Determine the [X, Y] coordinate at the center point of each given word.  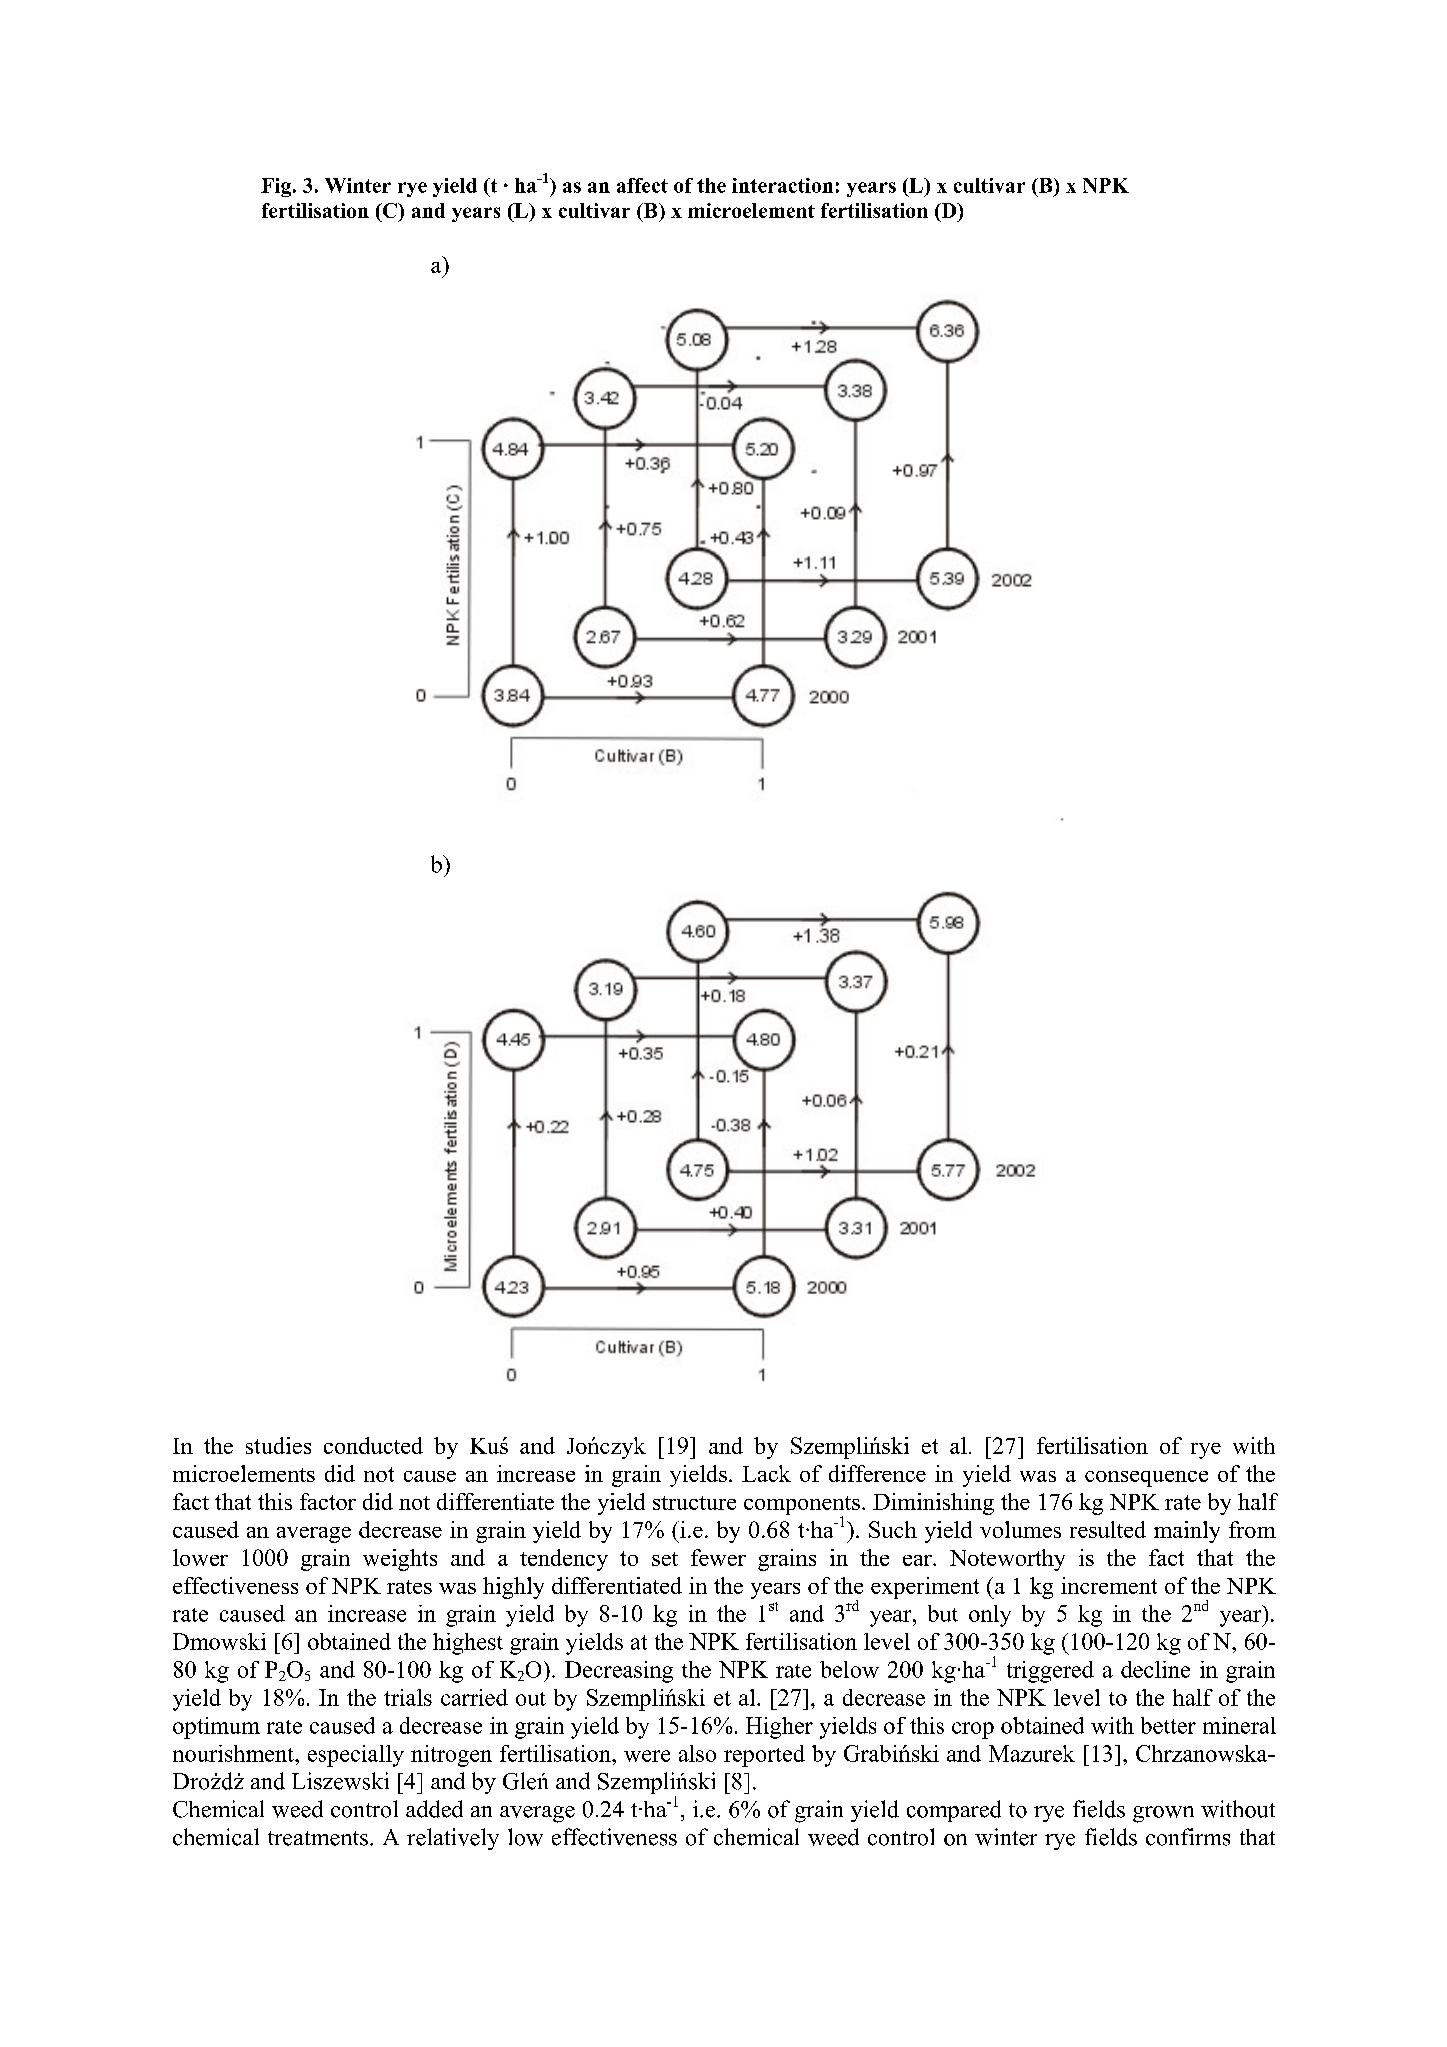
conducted [373, 1445]
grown [1163, 1814]
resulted [1108, 1529]
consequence [1146, 1479]
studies [278, 1445]
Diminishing [933, 1504]
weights [400, 1560]
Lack [766, 1473]
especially [356, 1756]
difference [877, 1473]
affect [642, 185]
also [697, 1753]
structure [694, 1503]
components [802, 1507]
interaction [782, 185]
